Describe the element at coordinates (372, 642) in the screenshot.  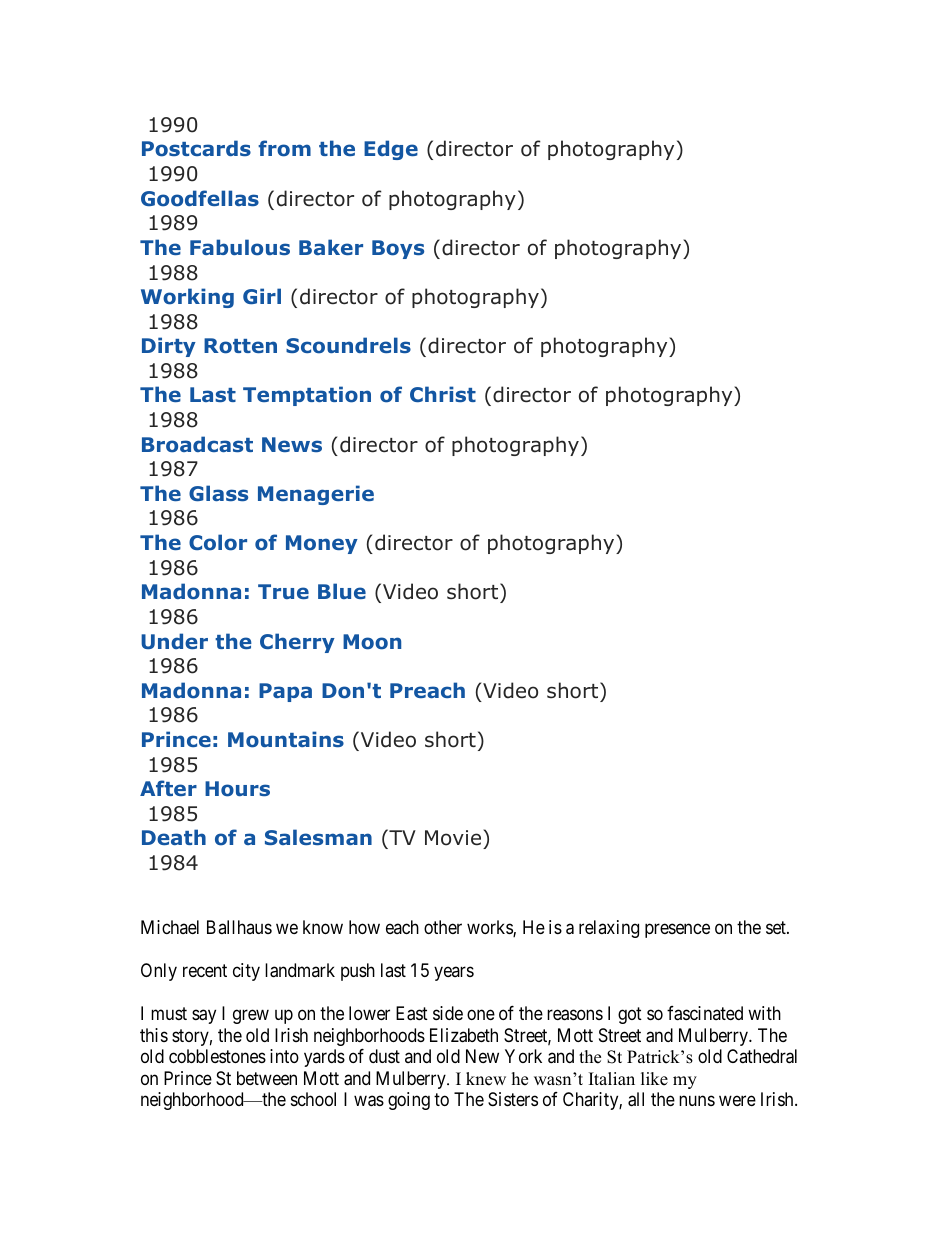
I see `Moon` at that location.
